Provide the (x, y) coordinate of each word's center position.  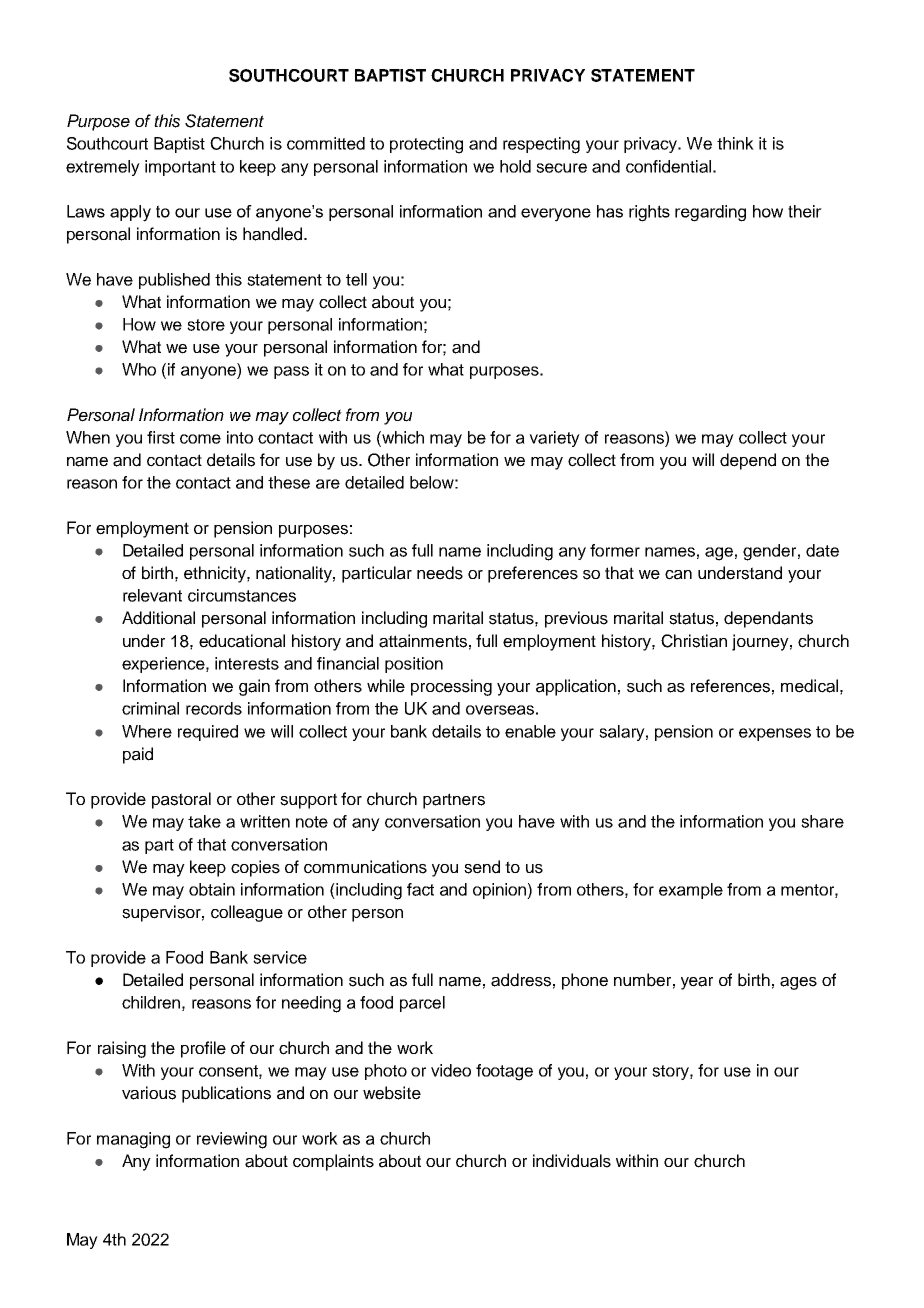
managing (133, 1140)
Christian (694, 641)
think (735, 143)
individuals (572, 1161)
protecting (426, 145)
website (392, 1093)
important (180, 168)
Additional (158, 618)
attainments (423, 641)
